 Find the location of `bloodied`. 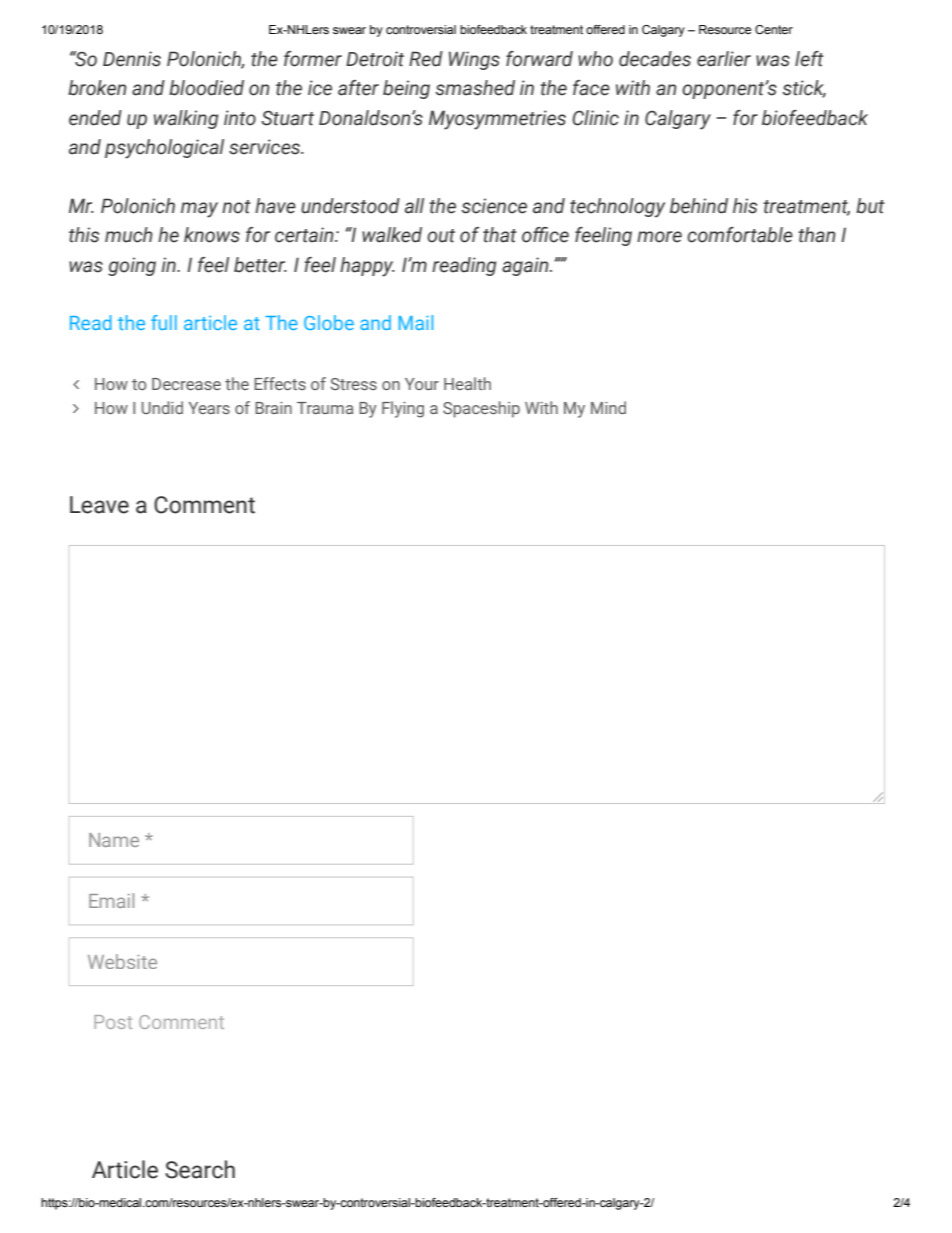

bloodied is located at coordinates (206, 88).
